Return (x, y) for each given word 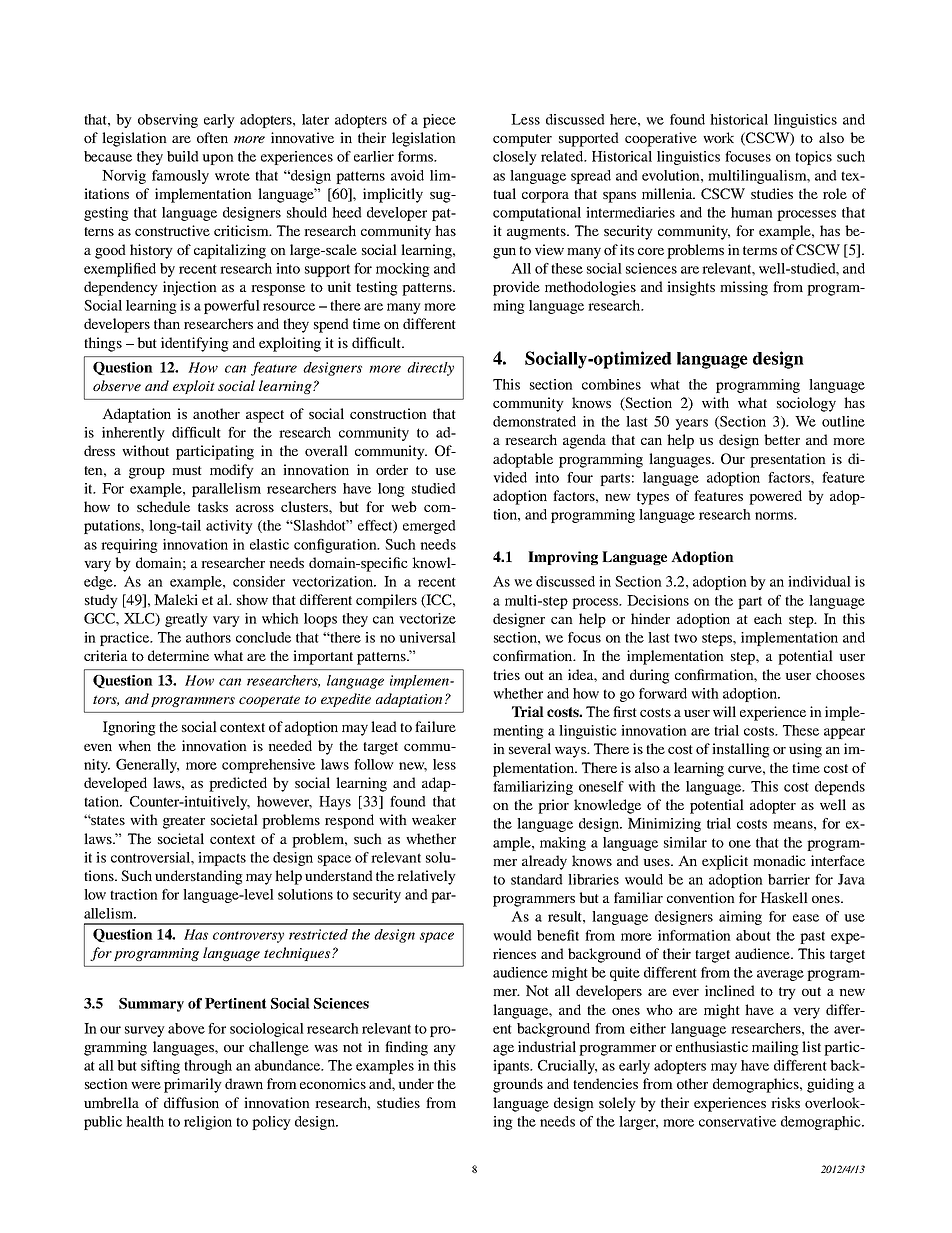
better (782, 439)
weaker (434, 819)
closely (515, 158)
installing (741, 750)
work (718, 137)
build (183, 156)
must (187, 470)
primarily (193, 1085)
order (392, 469)
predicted (238, 784)
